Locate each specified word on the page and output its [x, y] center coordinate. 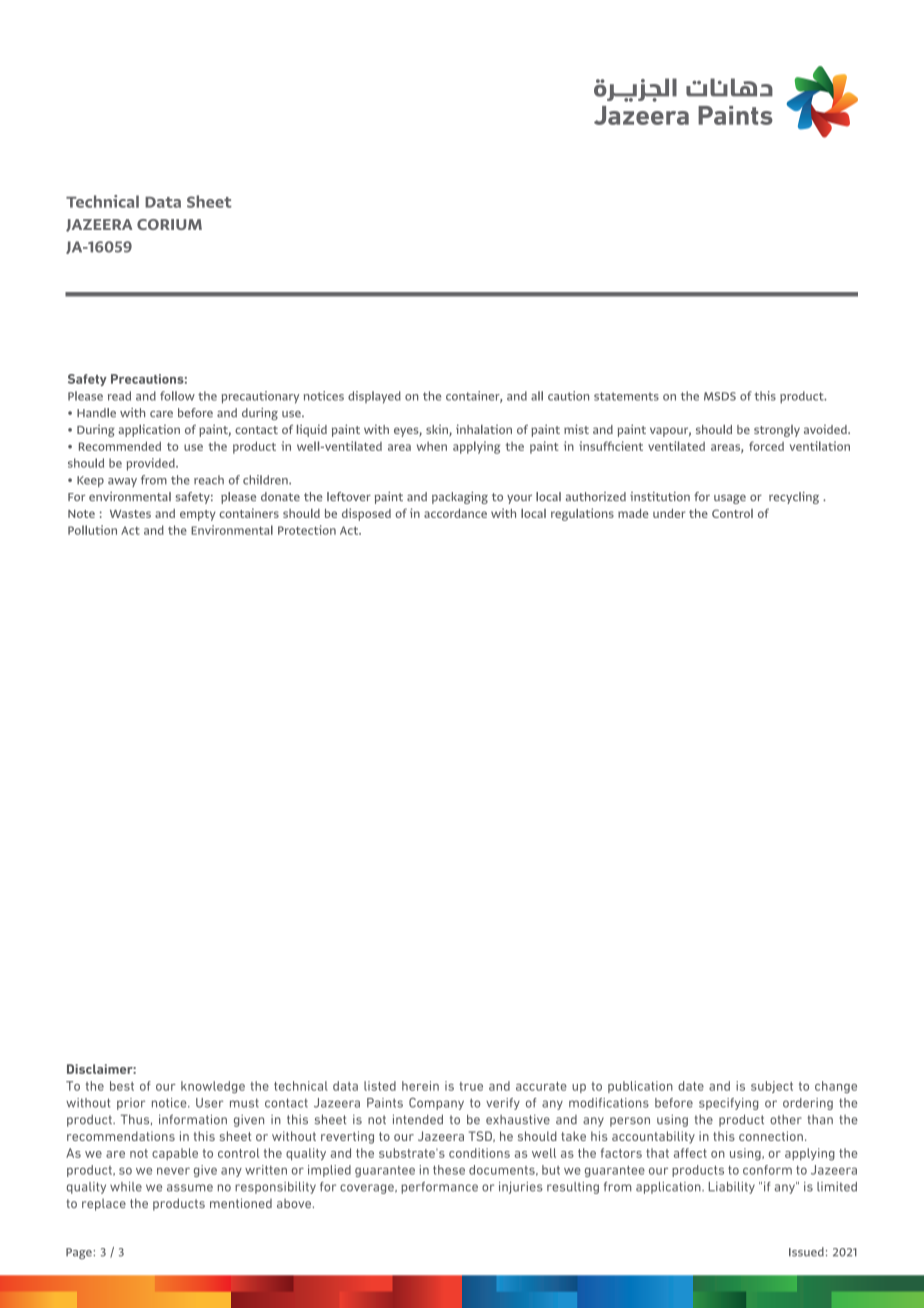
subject [772, 1087]
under [669, 513]
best [122, 1086]
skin [438, 430]
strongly [777, 431]
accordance [455, 513]
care [161, 414]
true [471, 1086]
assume [190, 1188]
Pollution [92, 530]
